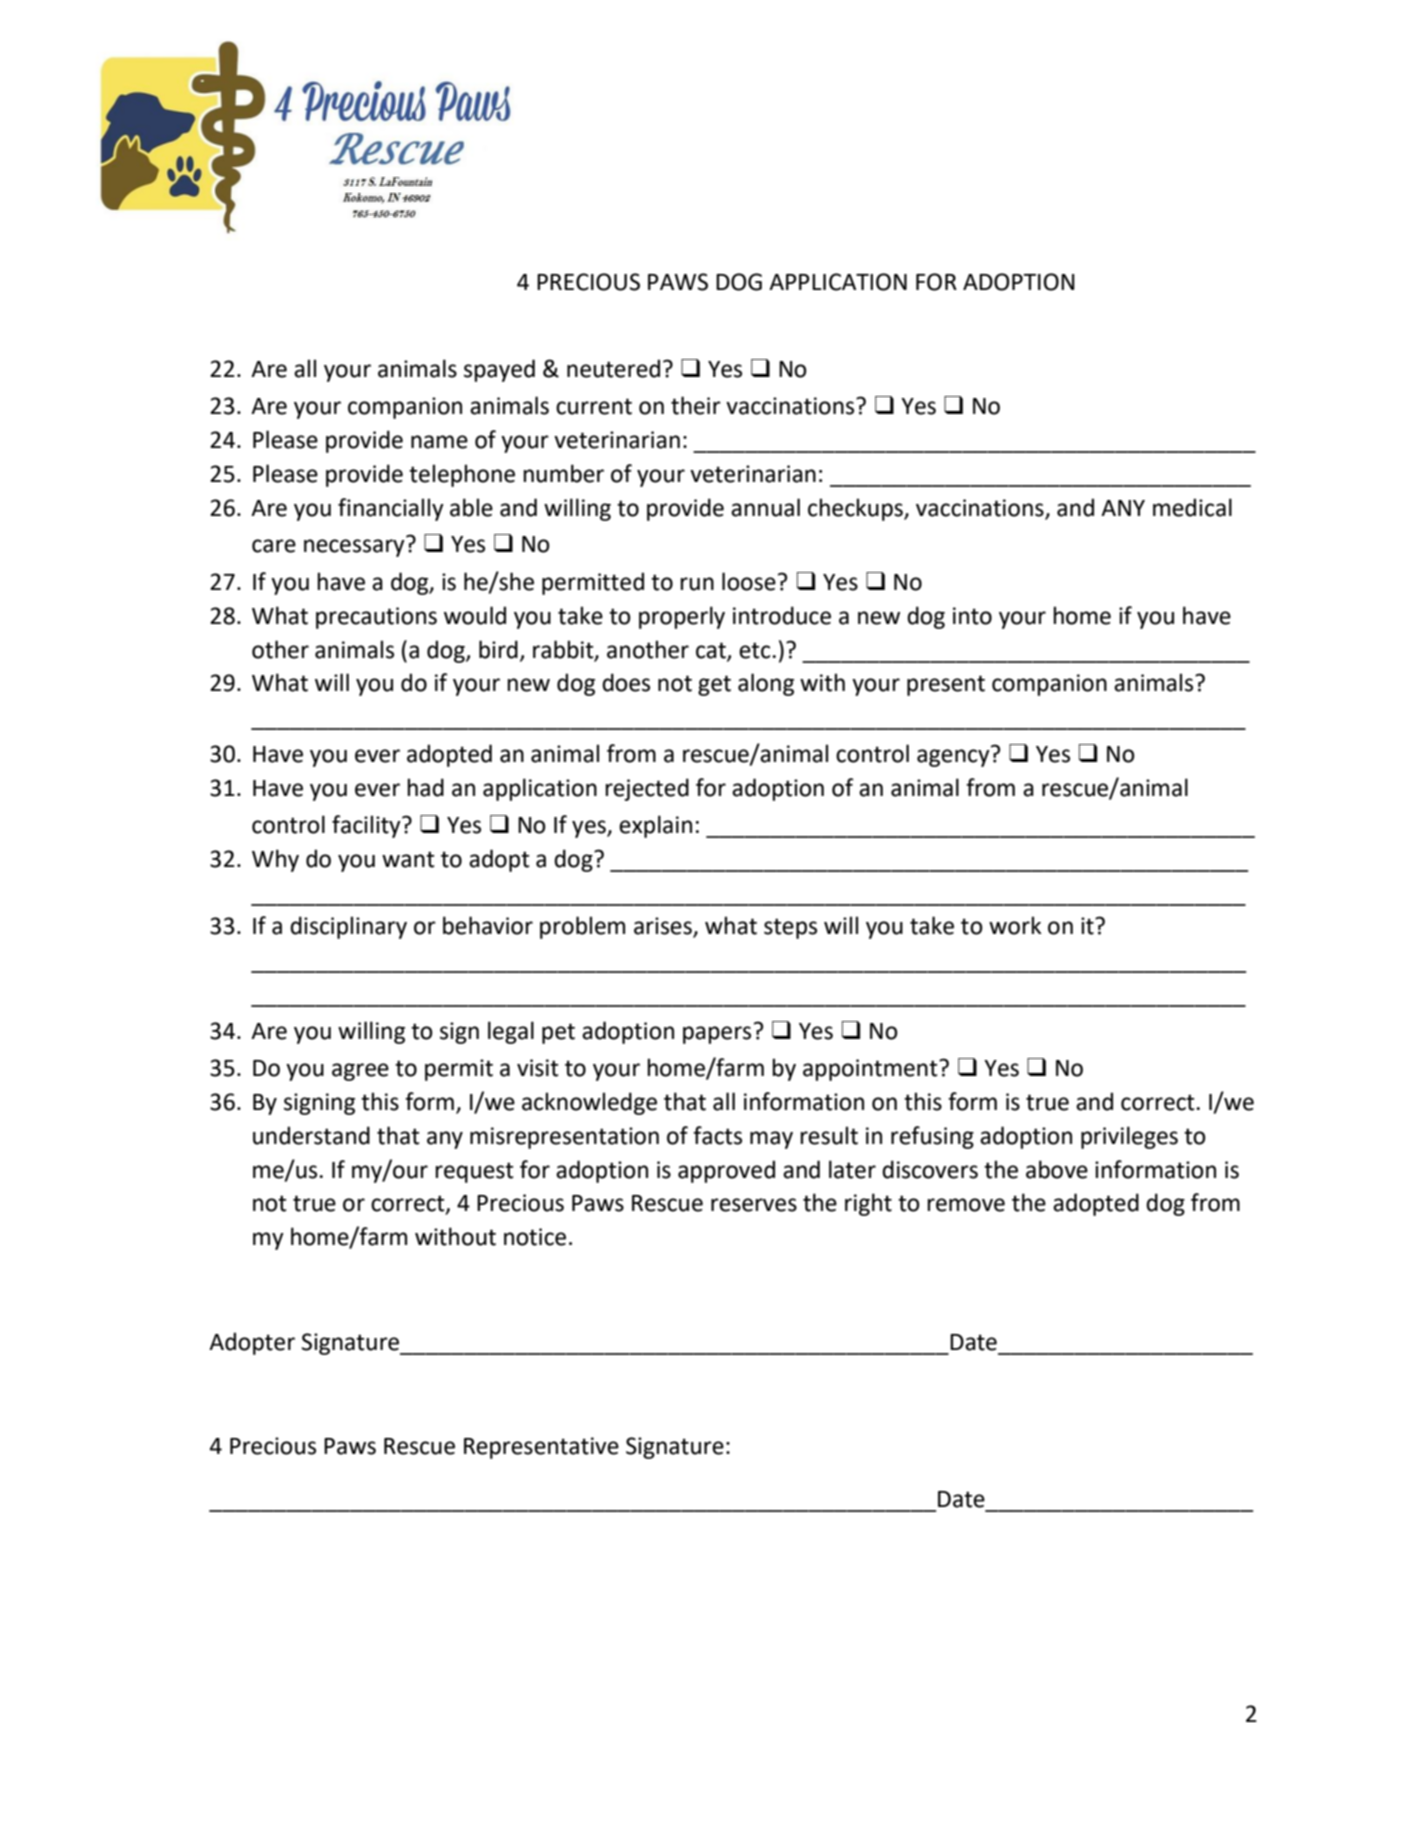 The height and width of the image is (1844, 1425). I want to click on their, so click(696, 405).
